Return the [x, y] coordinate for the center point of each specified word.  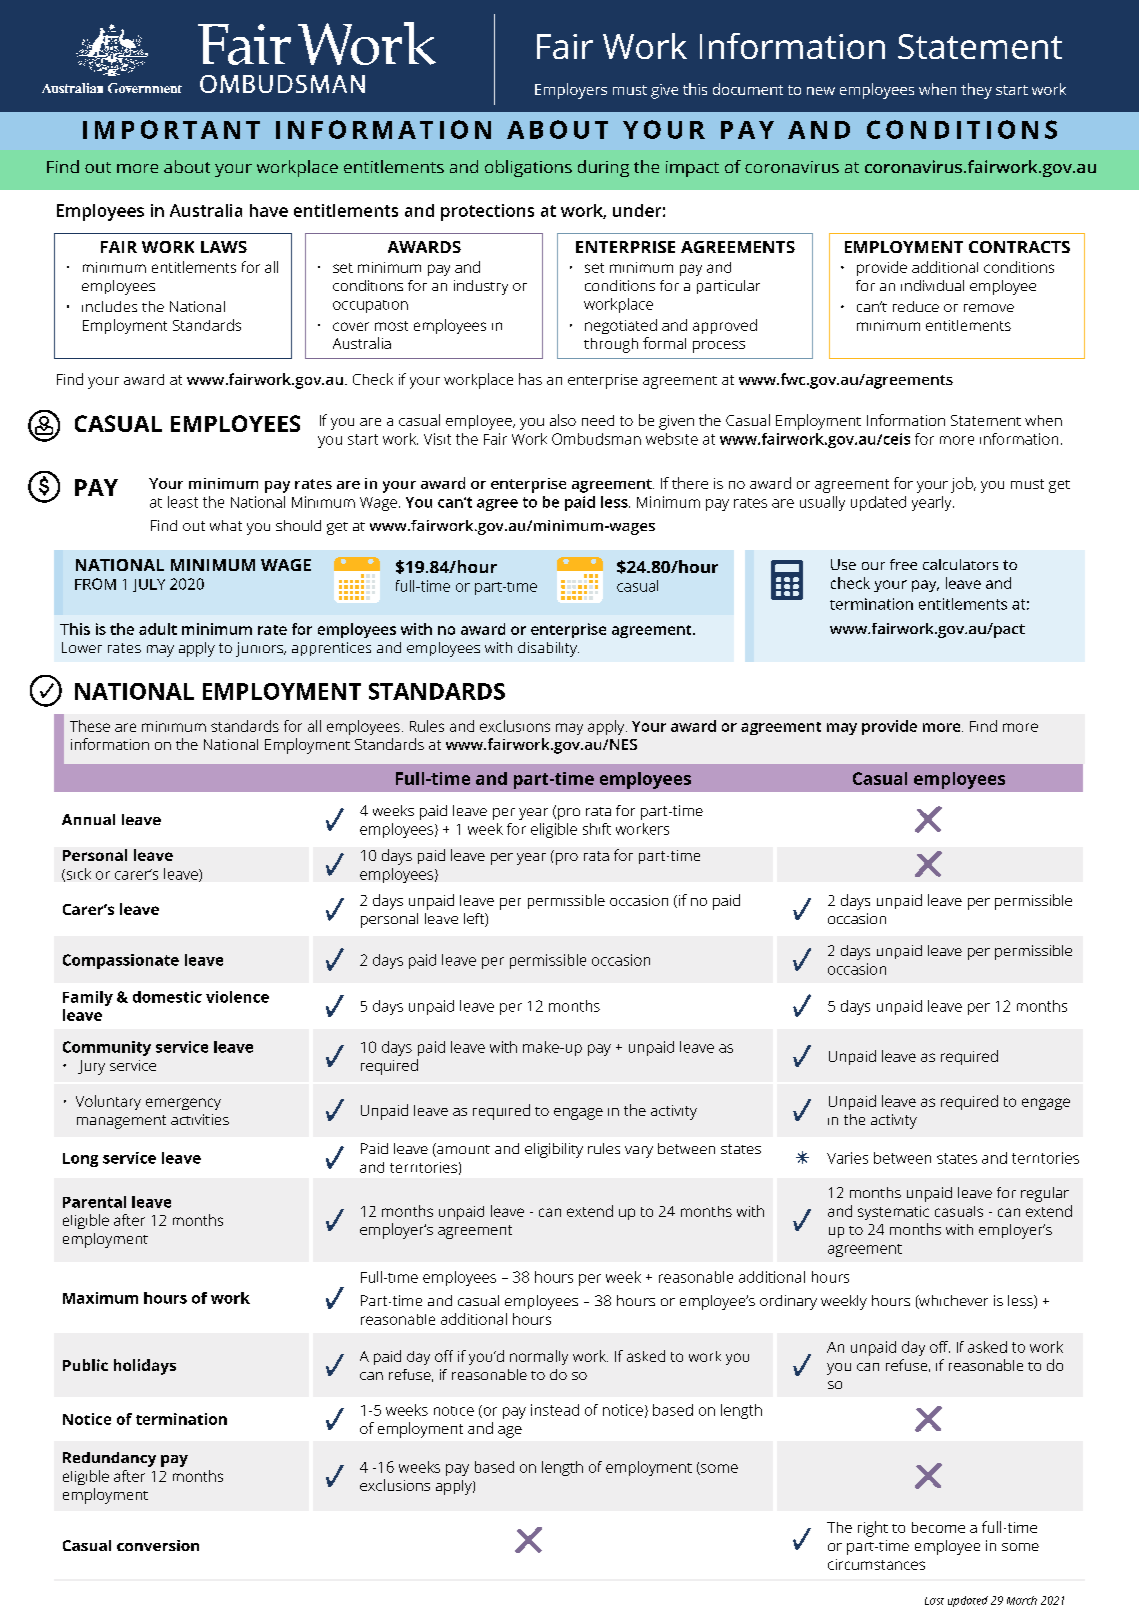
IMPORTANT [171, 129]
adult [158, 629]
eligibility [554, 1150]
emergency [183, 1104]
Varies [847, 1158]
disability [548, 649]
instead [555, 1410]
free [903, 564]
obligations [528, 168]
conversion [158, 1545]
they [976, 91]
